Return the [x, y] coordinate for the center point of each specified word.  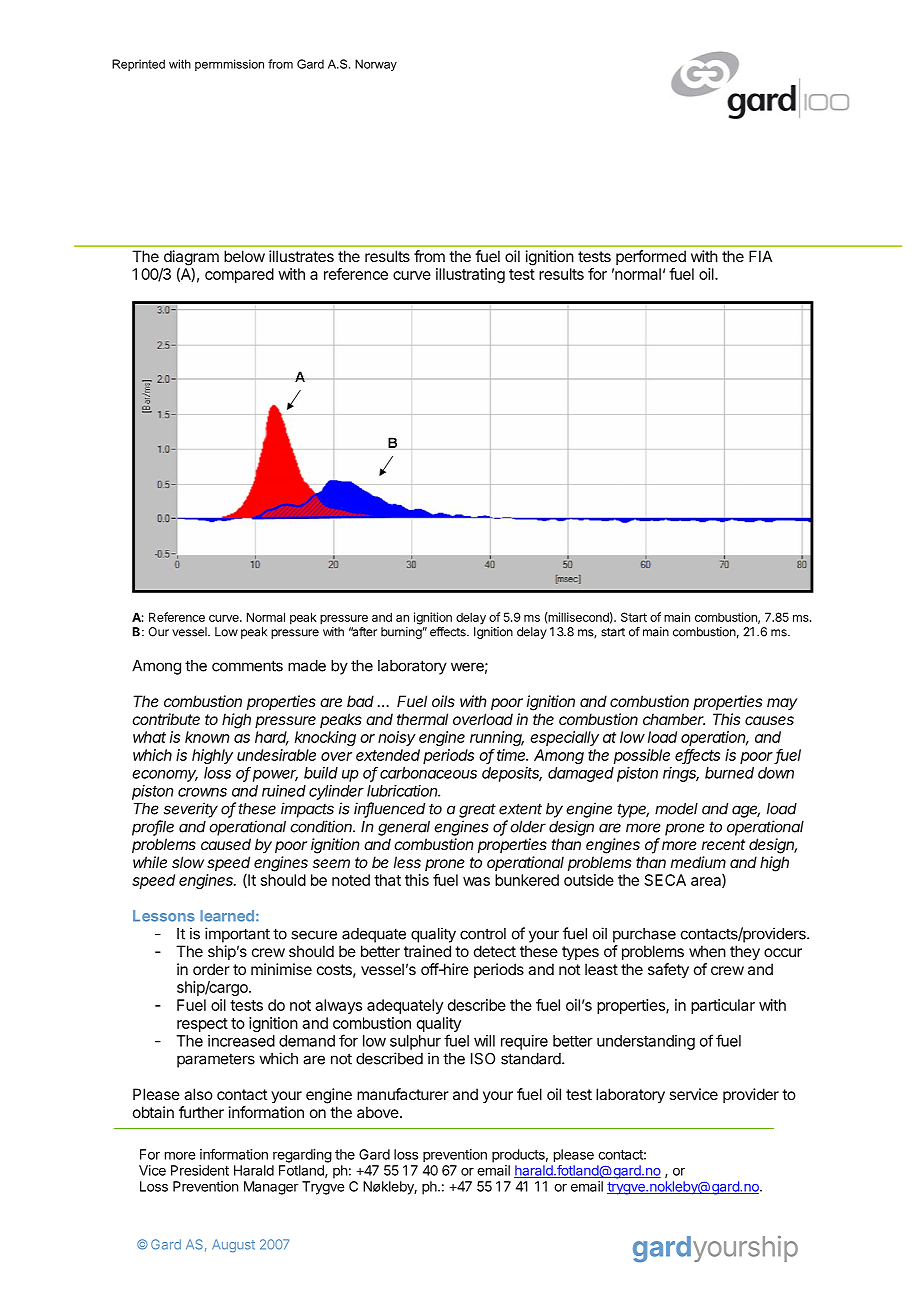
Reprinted [138, 65]
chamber [674, 719]
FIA [760, 256]
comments [247, 666]
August [233, 1246]
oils [443, 701]
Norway [376, 65]
